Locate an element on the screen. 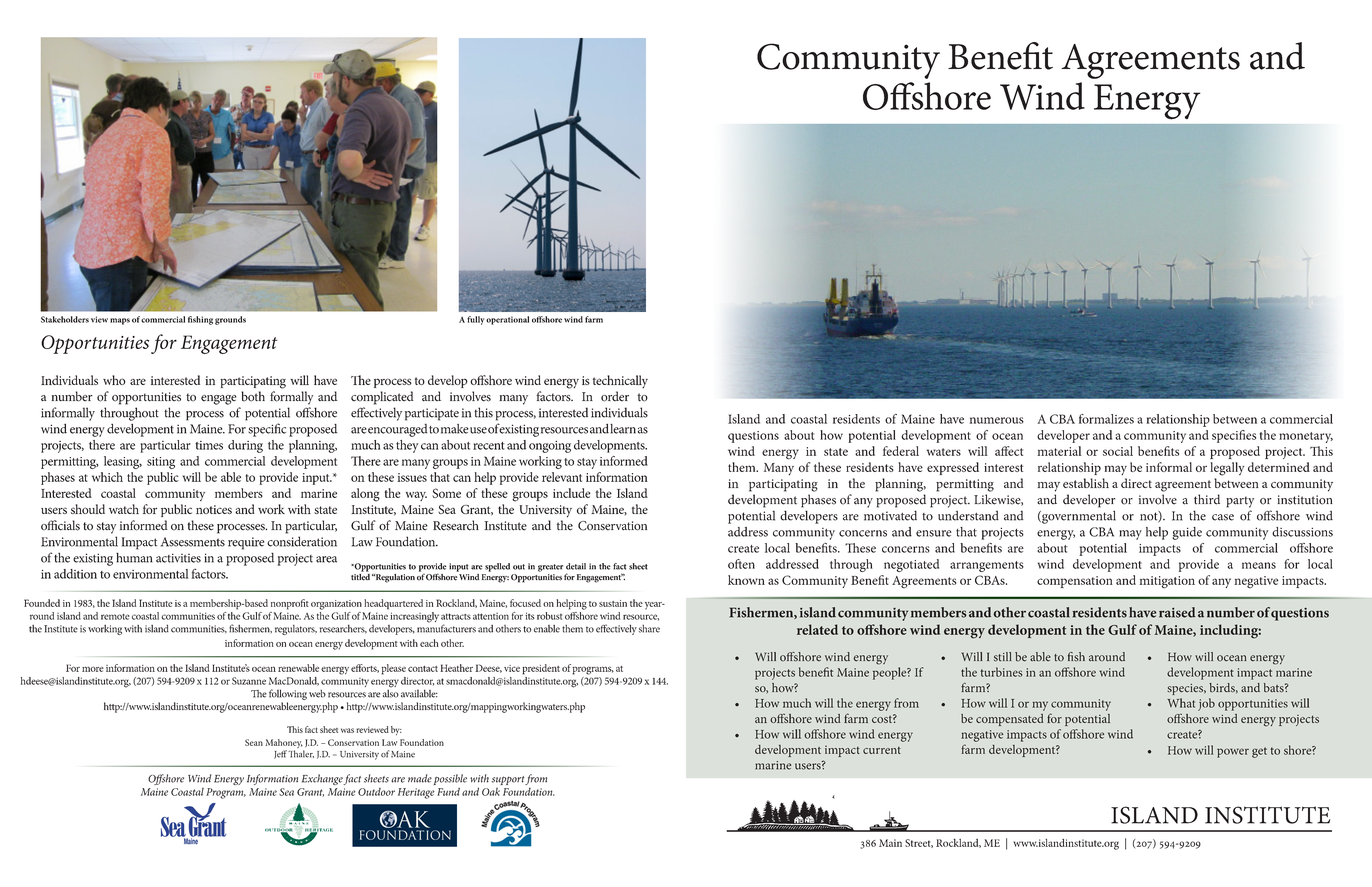 Image resolution: width=1372 pixels, height=887 pixels. learn is located at coordinates (623, 429).
